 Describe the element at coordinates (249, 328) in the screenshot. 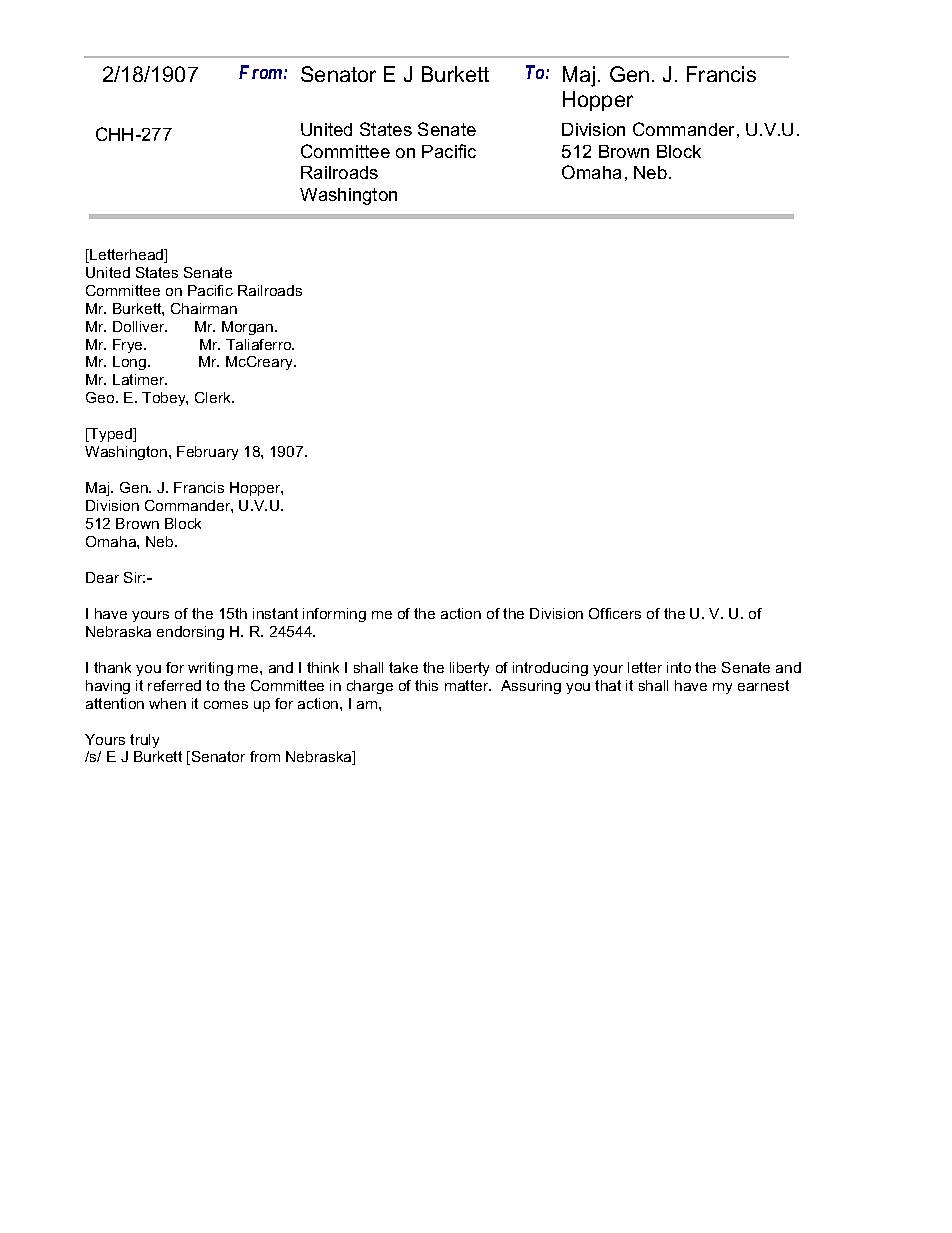

I see `Morgan` at that location.
